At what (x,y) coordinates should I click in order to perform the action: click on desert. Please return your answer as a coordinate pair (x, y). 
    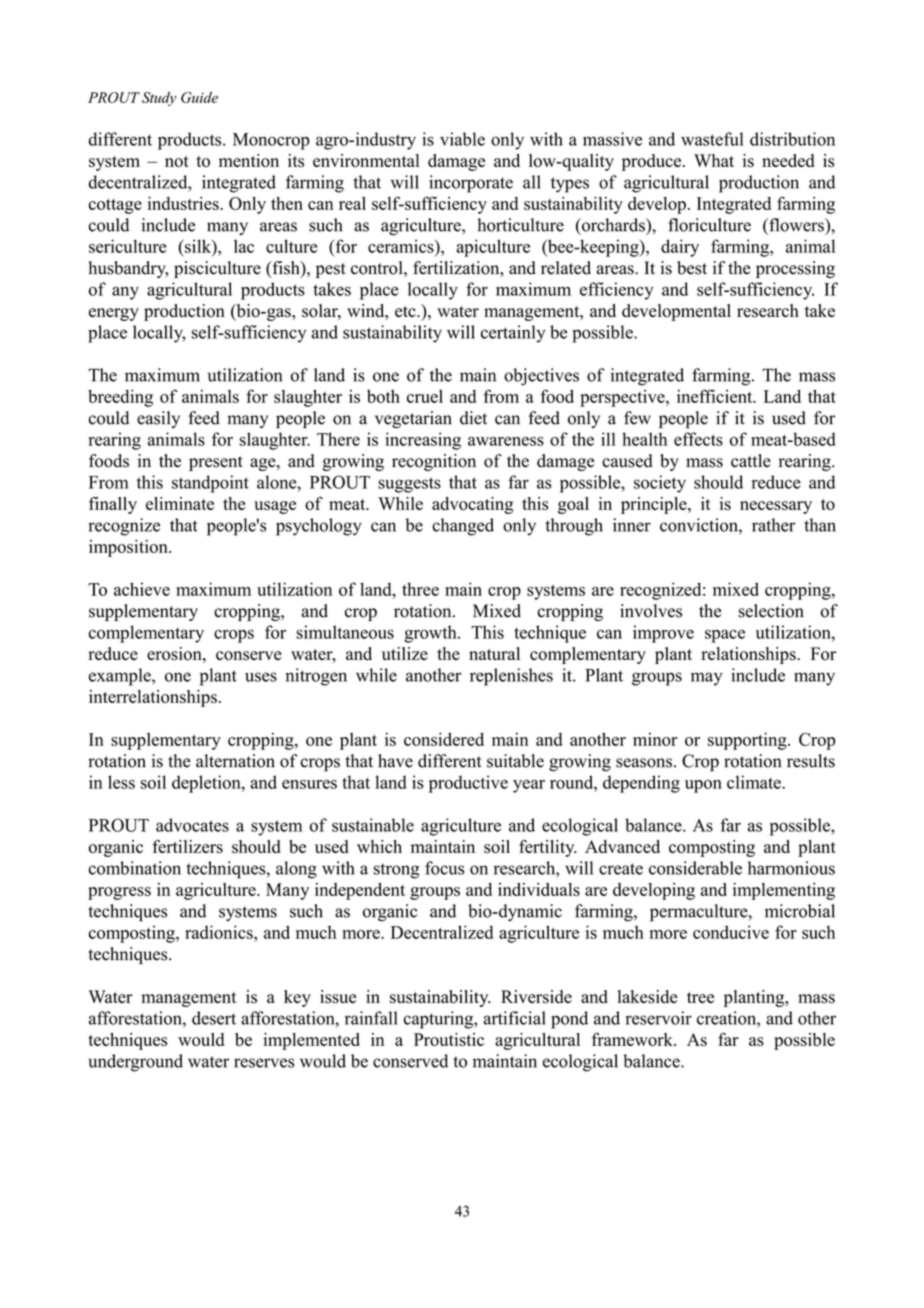
    Looking at the image, I should click on (214, 1018).
